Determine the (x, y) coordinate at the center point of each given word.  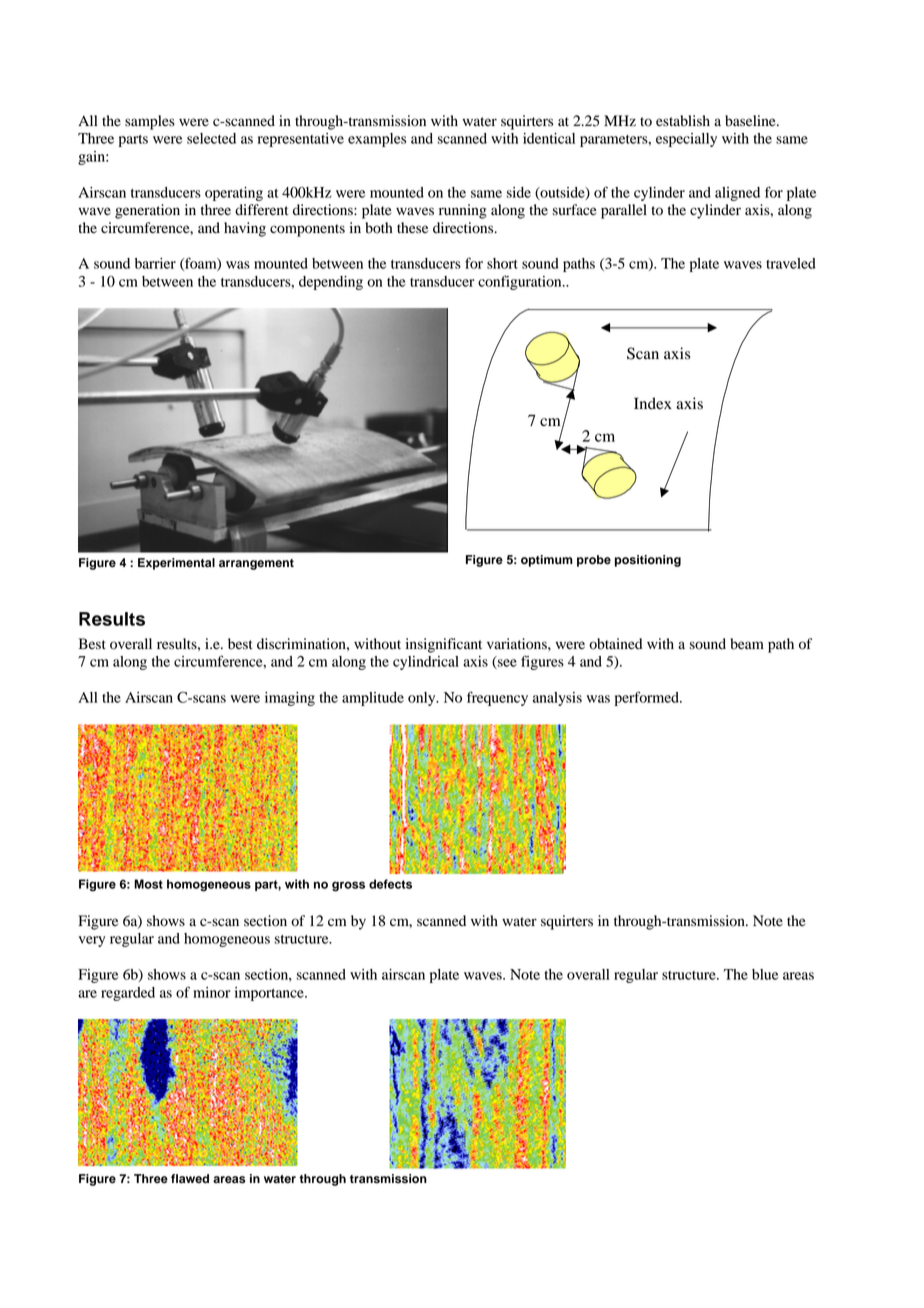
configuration (521, 282)
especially (686, 140)
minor (212, 992)
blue (765, 974)
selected (211, 138)
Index (653, 403)
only (423, 699)
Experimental (176, 564)
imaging (290, 699)
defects (390, 884)
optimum (547, 561)
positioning (648, 561)
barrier (155, 263)
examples (377, 140)
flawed (190, 1179)
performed (648, 698)
